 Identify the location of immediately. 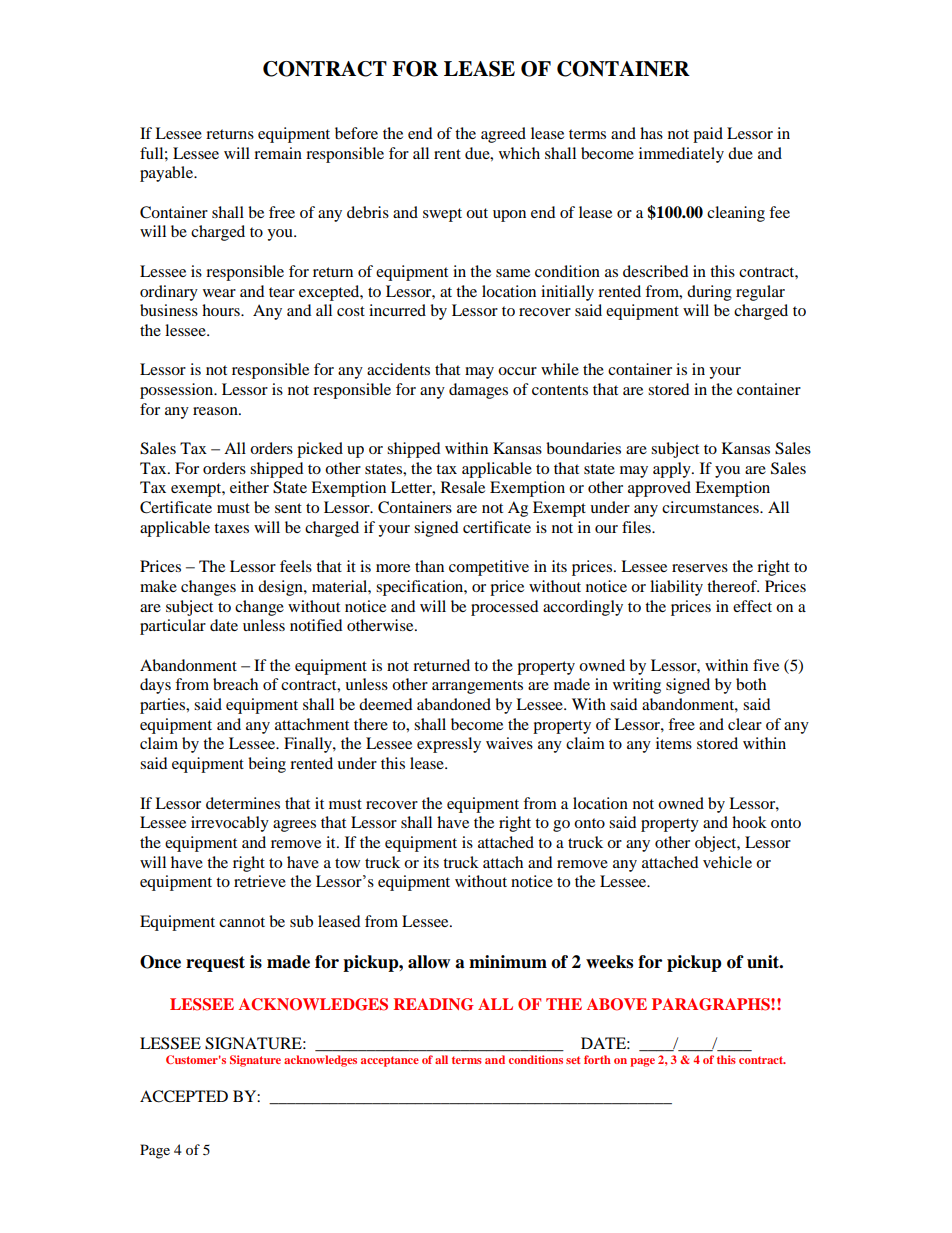
(681, 155).
